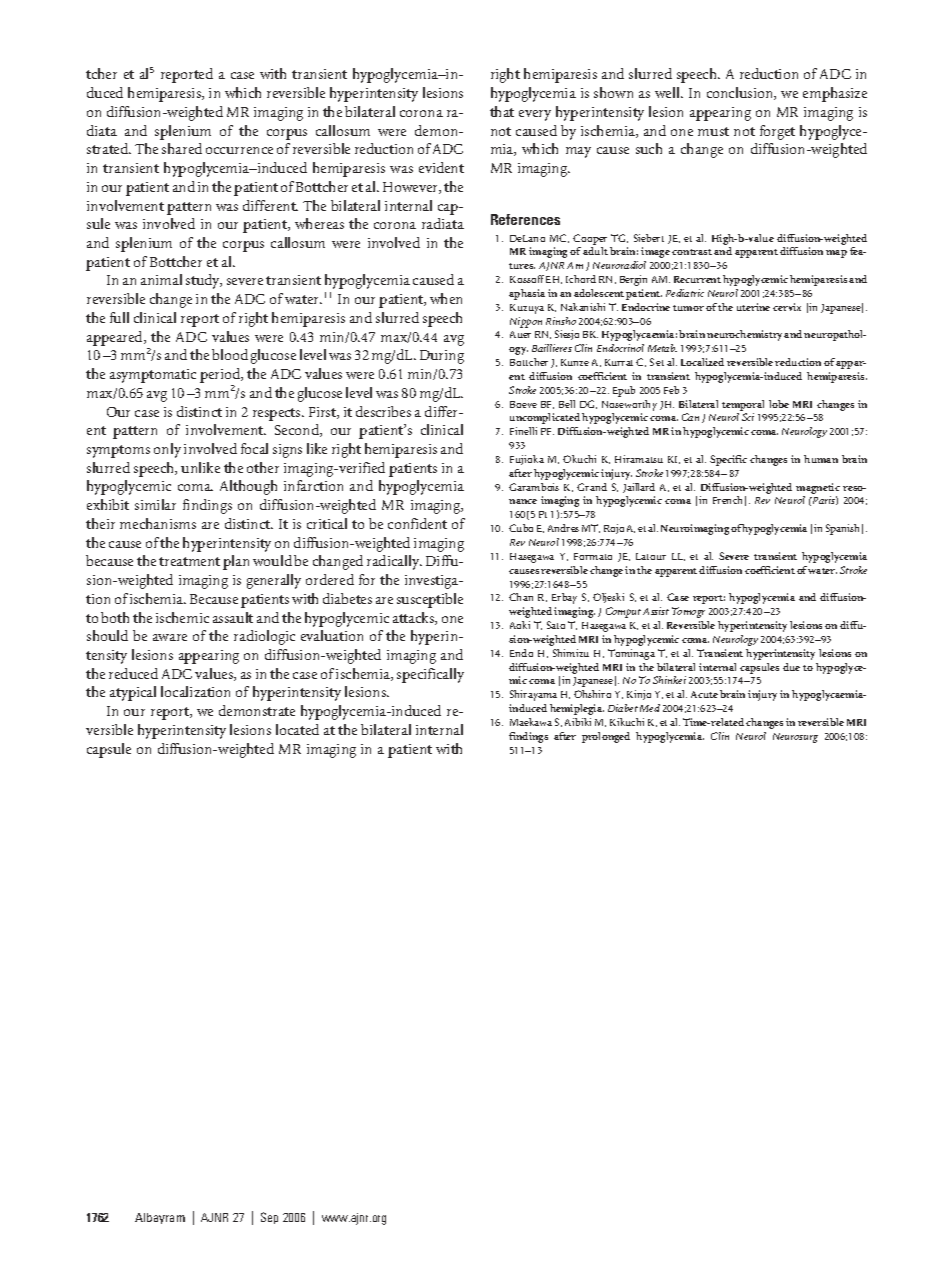 The image size is (952, 1275). I want to click on During, so click(442, 357).
